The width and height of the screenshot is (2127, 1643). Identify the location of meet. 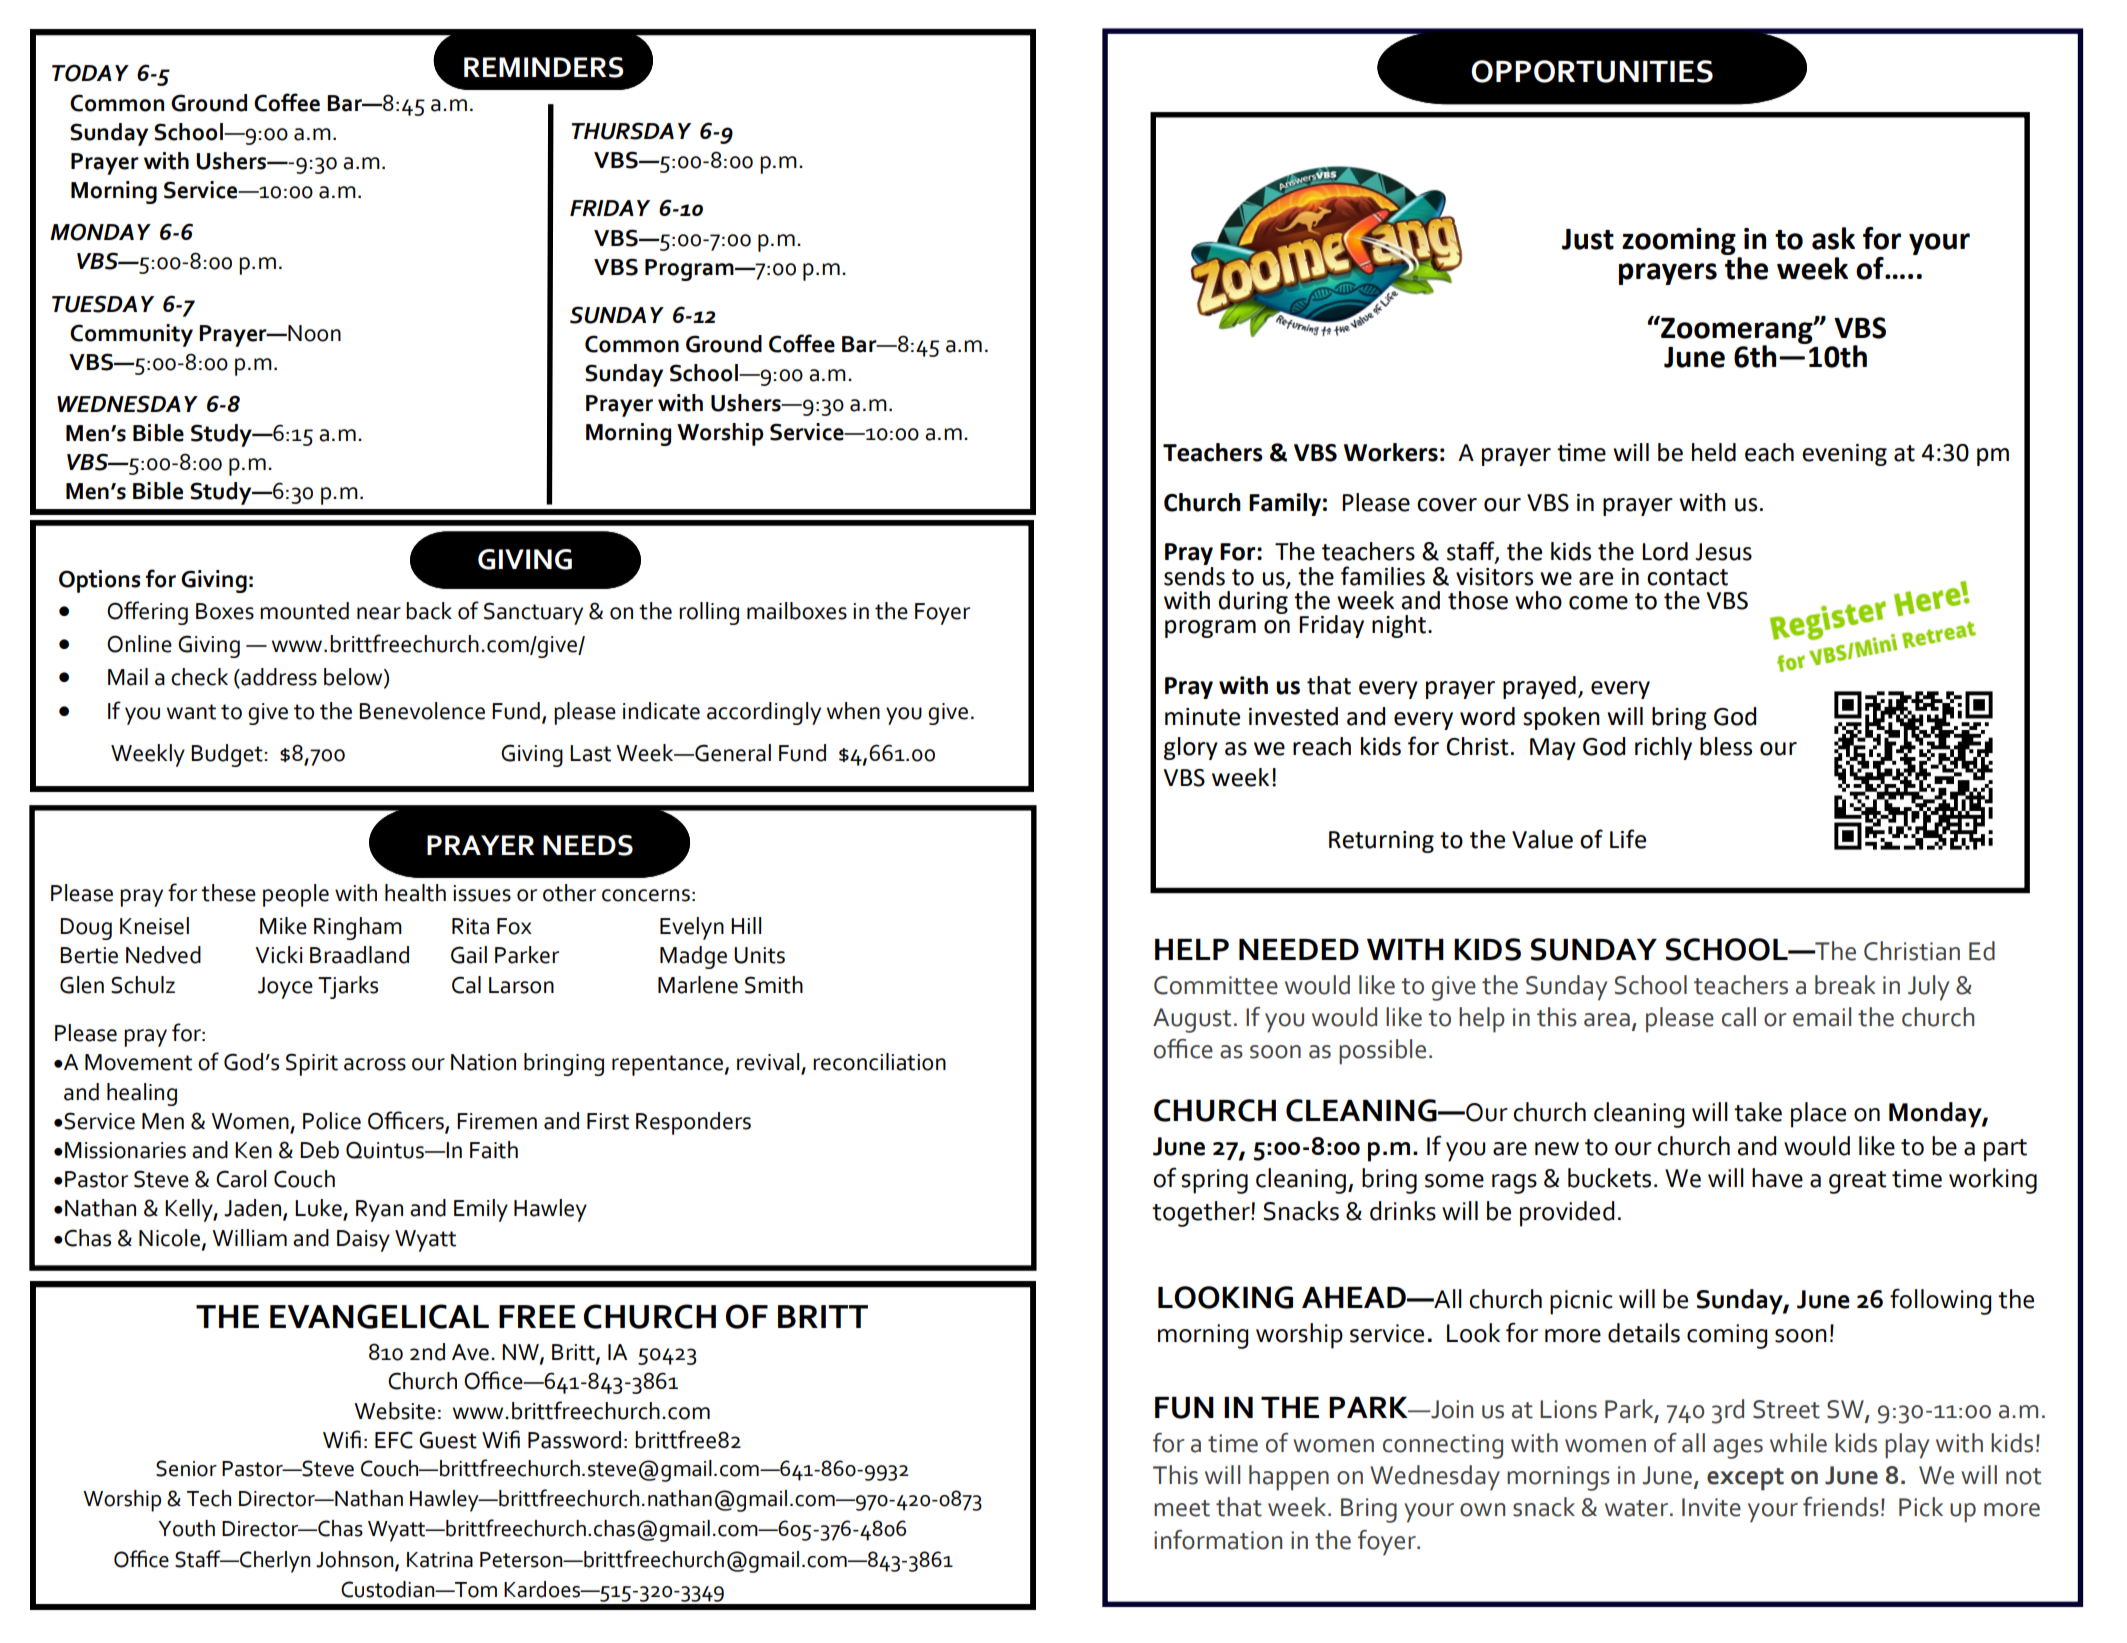
(1182, 1508).
